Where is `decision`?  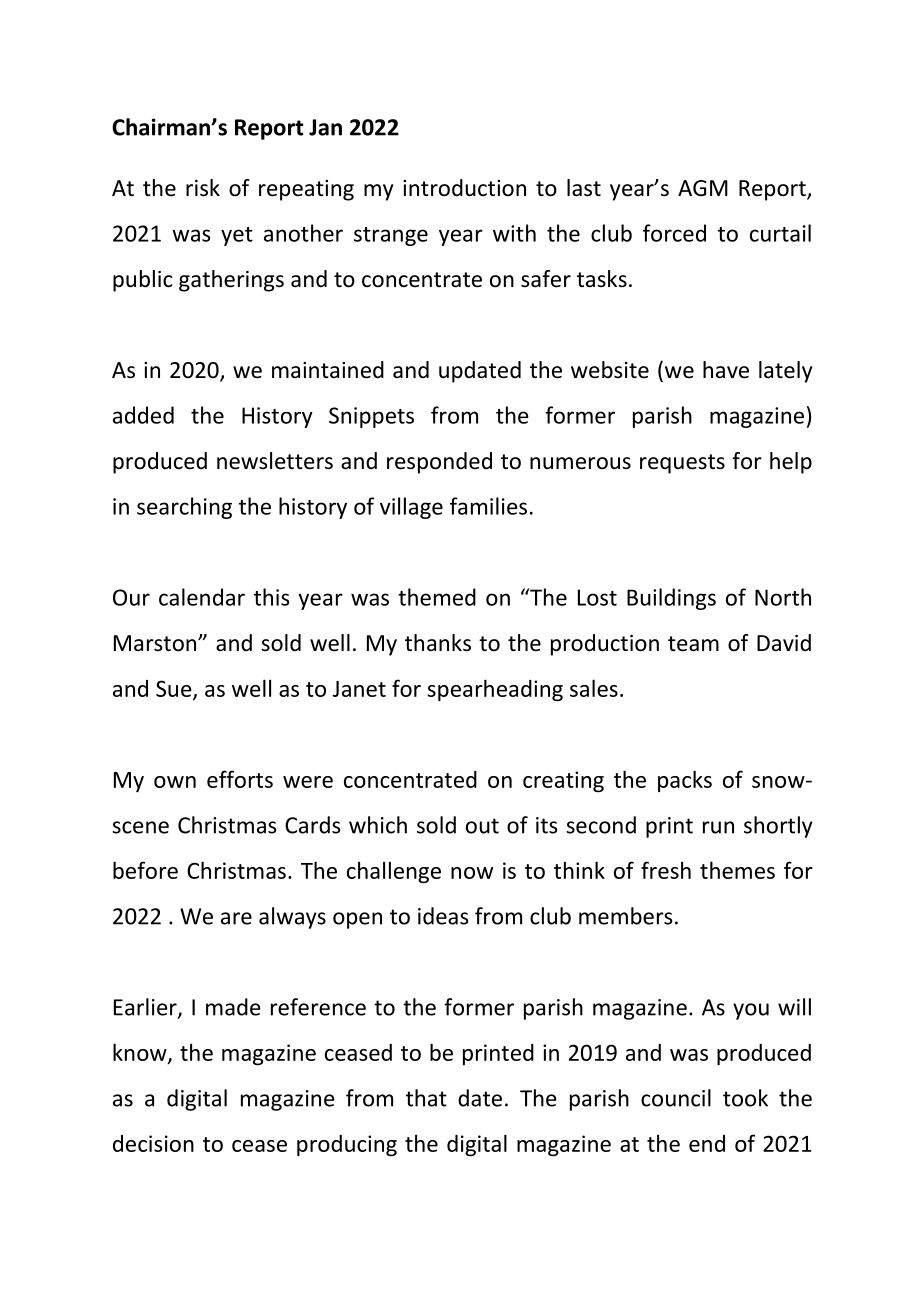
decision is located at coordinates (153, 1143).
